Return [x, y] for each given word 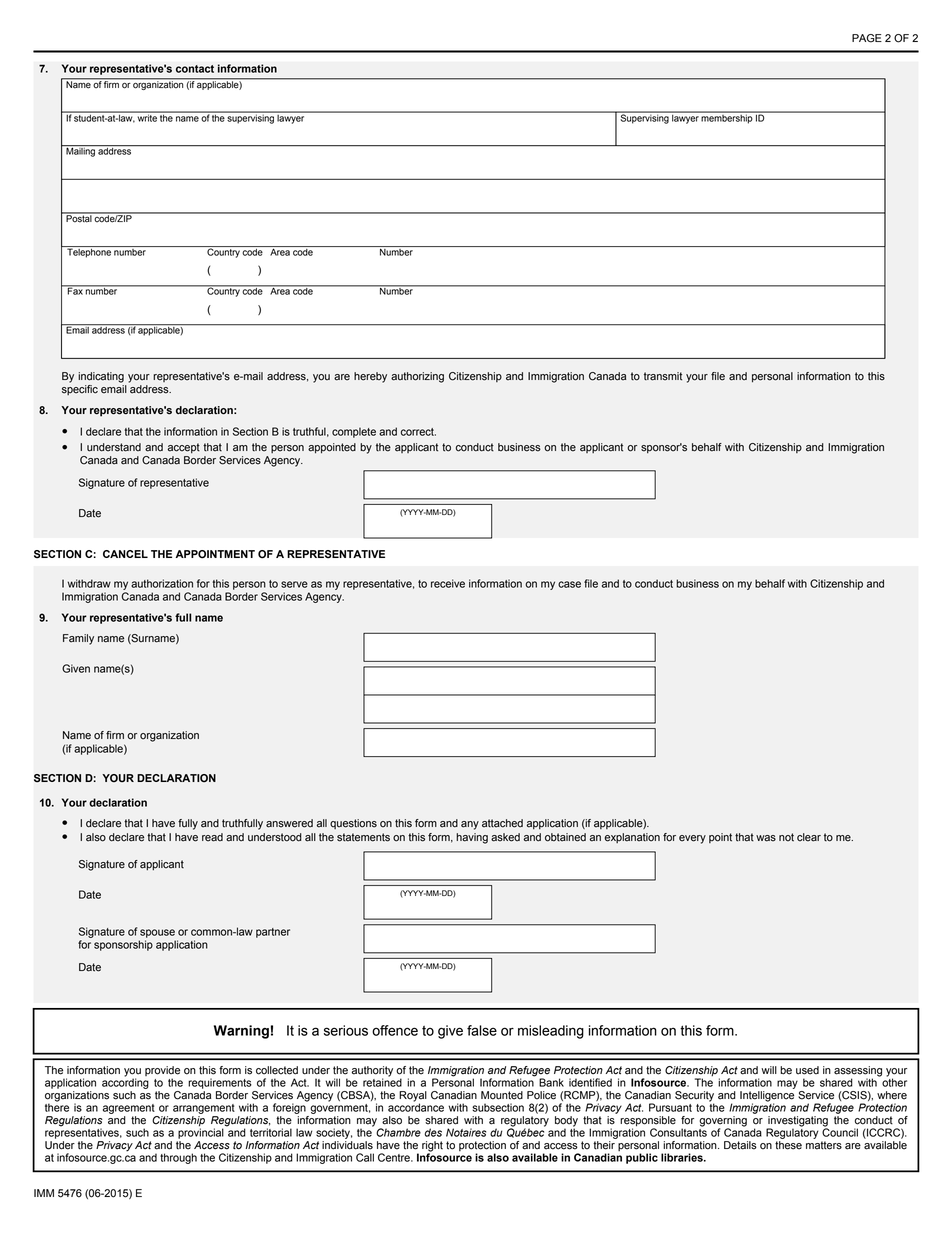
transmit [663, 376]
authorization [162, 583]
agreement [129, 1109]
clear [809, 837]
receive [448, 583]
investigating [797, 1122]
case [569, 584]
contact [195, 69]
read [212, 837]
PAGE [867, 38]
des [433, 1132]
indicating [101, 377]
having [472, 838]
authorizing [417, 377]
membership [727, 118]
